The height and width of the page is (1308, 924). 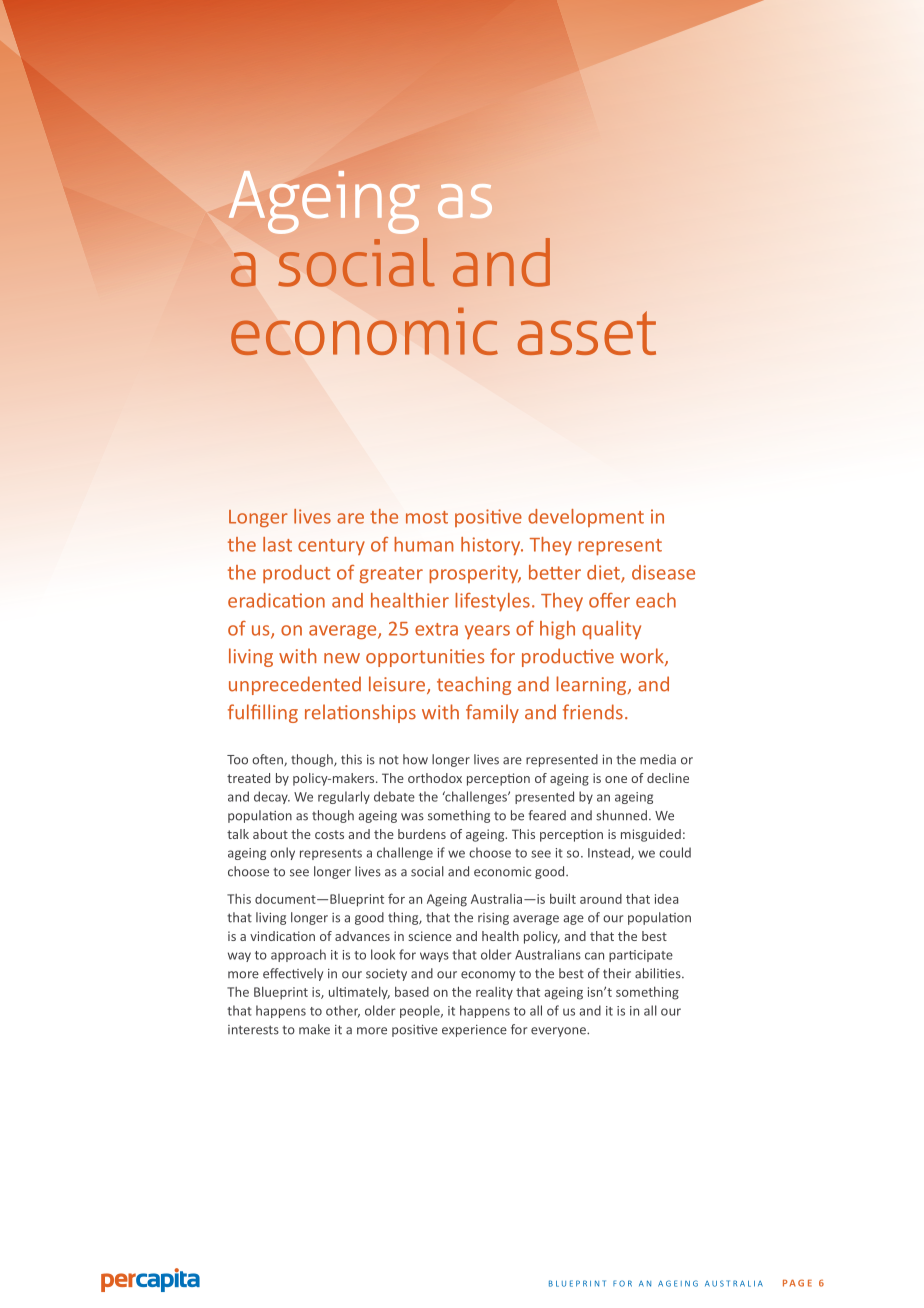 What do you see at coordinates (586, 518) in the page?
I see `development` at bounding box center [586, 518].
